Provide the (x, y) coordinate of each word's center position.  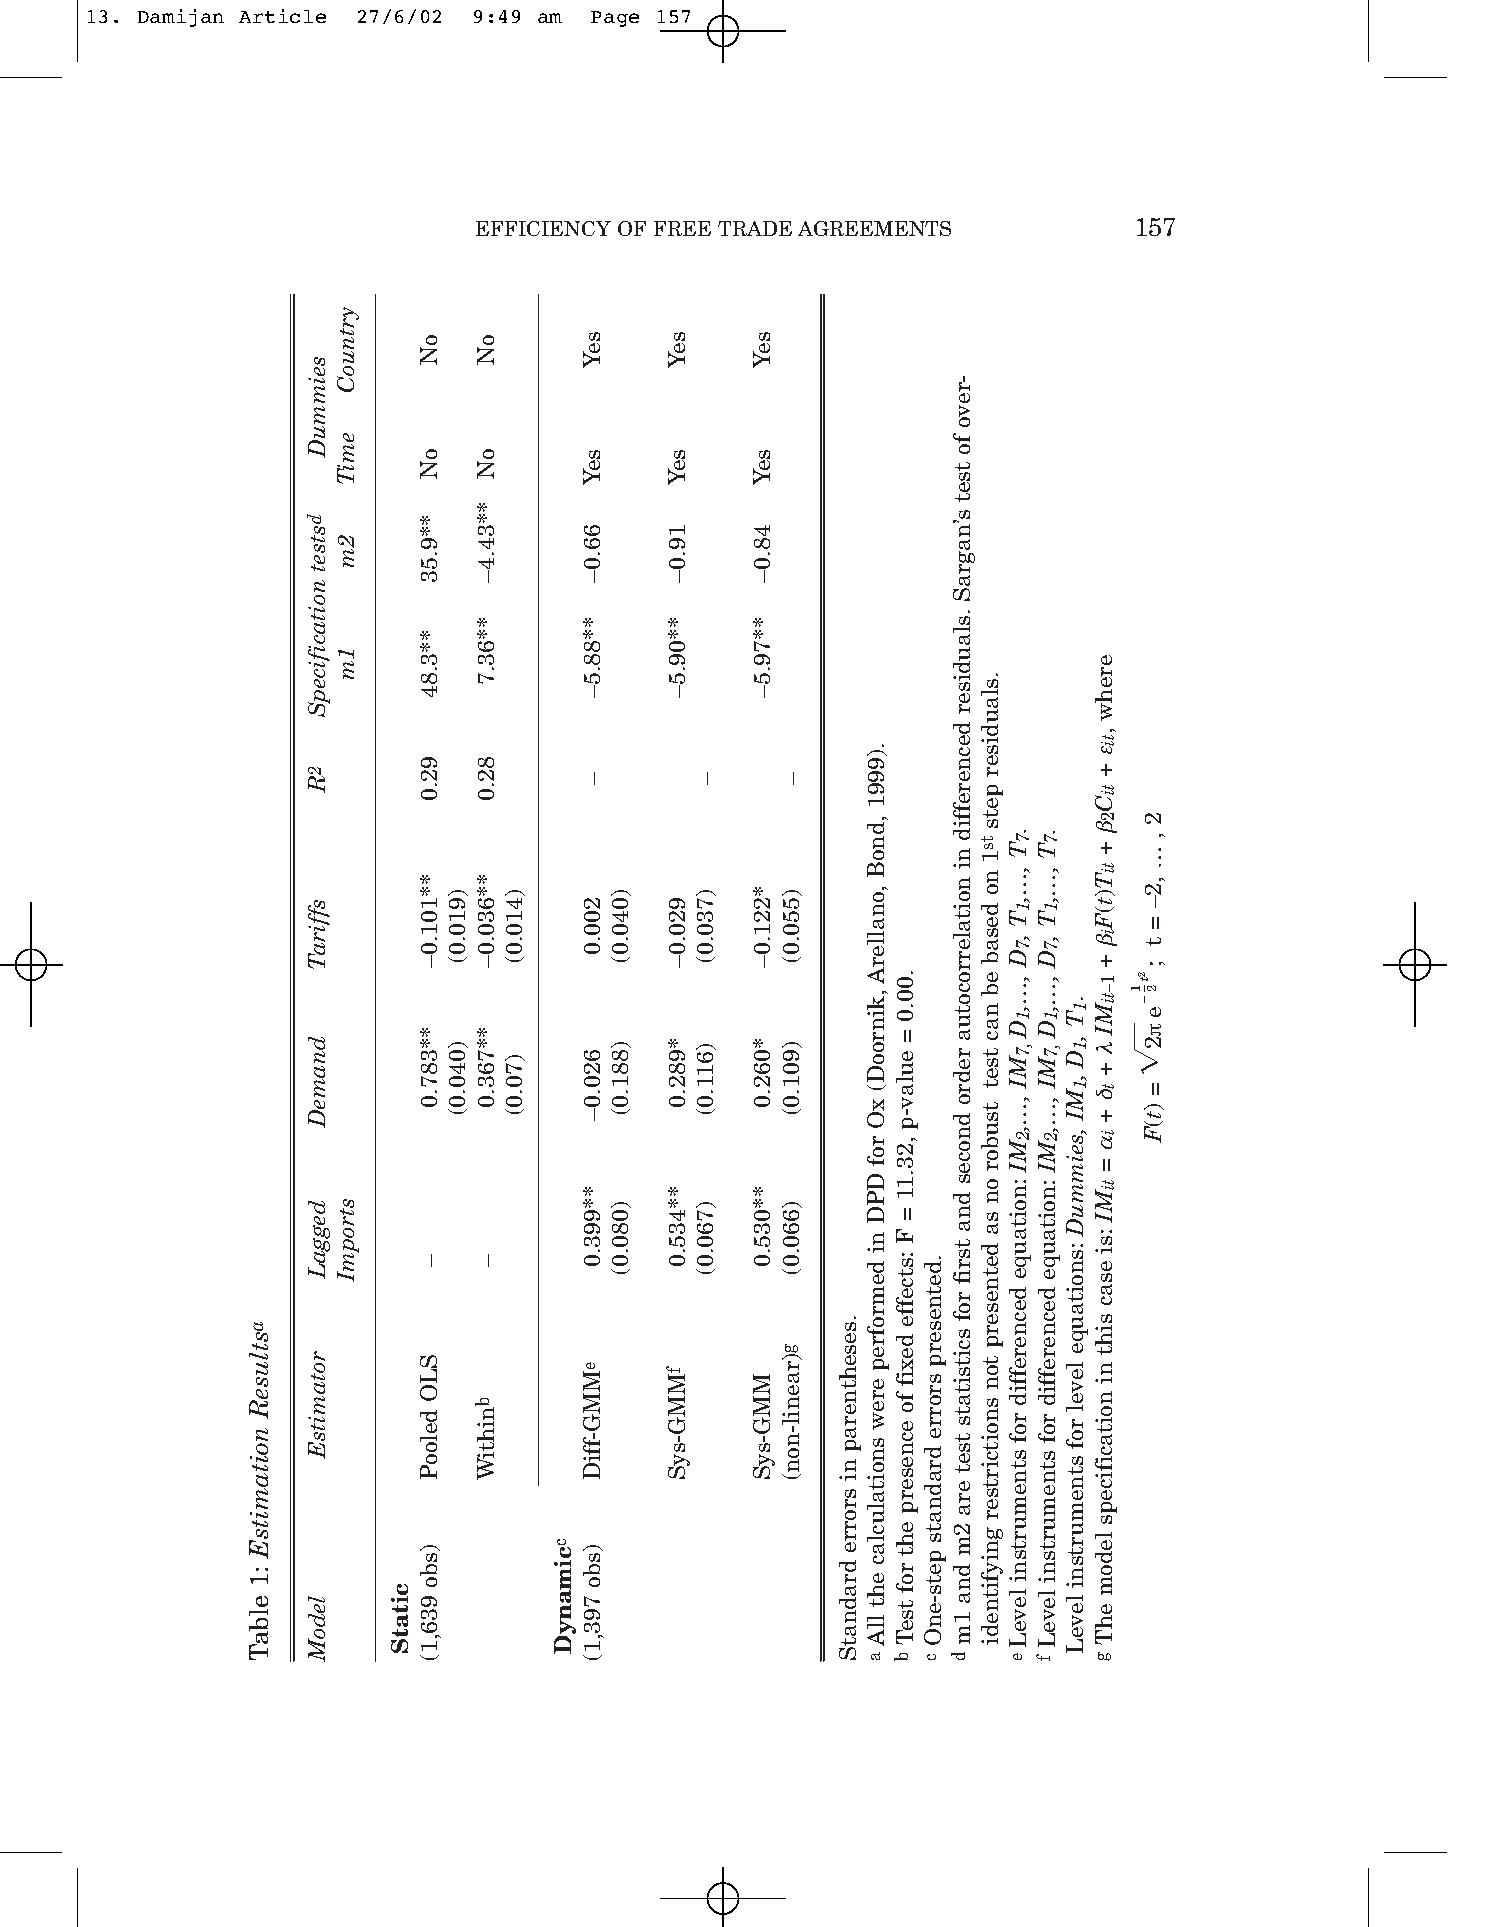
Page (615, 19)
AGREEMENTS (874, 228)
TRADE (755, 228)
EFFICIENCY (543, 228)
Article (282, 16)
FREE (682, 228)
